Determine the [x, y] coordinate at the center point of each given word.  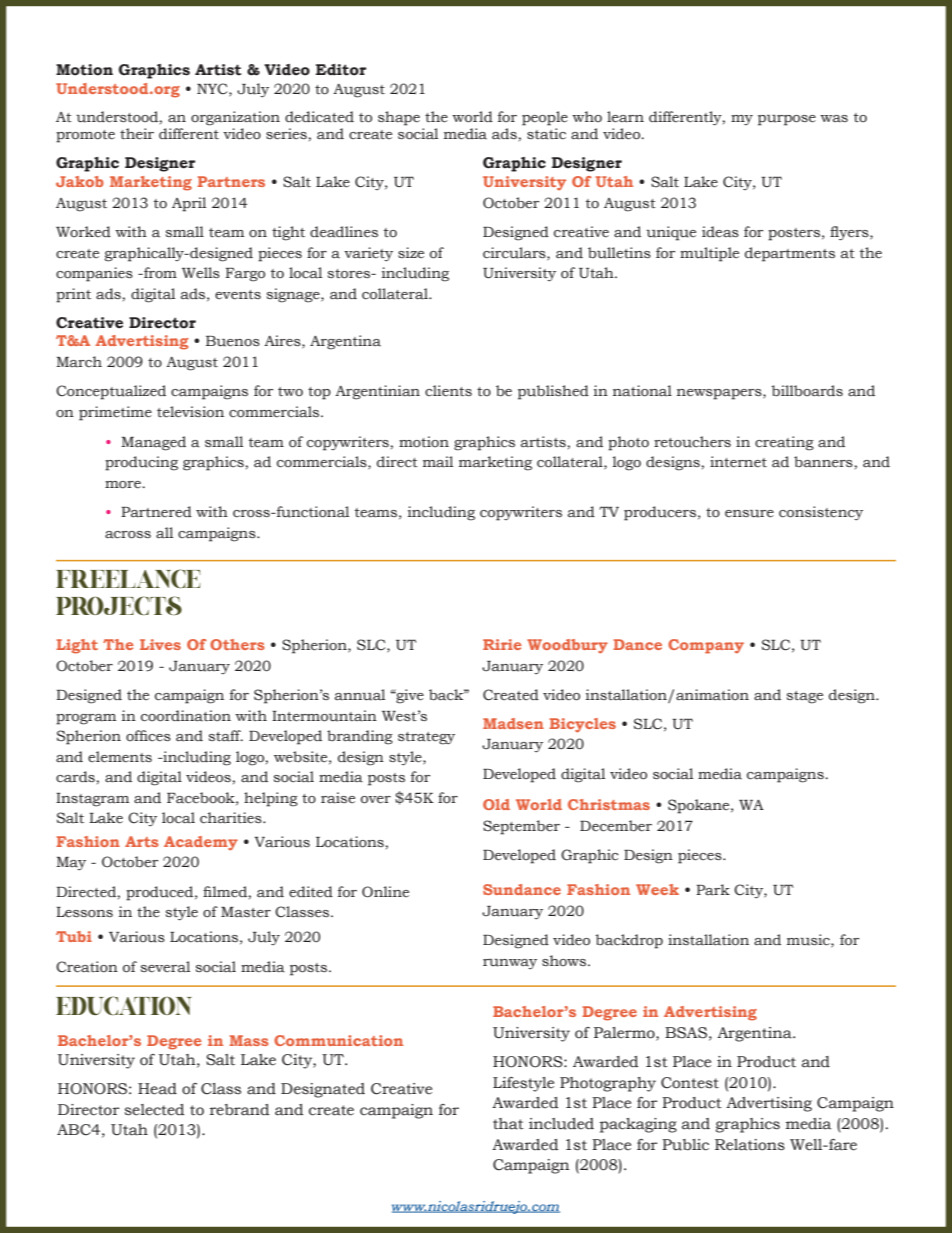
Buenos [233, 341]
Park [713, 890]
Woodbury [567, 646]
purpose [787, 120]
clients [448, 390]
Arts [142, 841]
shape [399, 118]
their [137, 134]
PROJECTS [119, 605]
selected [155, 1110]
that [508, 1124]
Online [385, 892]
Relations [750, 1145]
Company [706, 646]
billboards [807, 391]
